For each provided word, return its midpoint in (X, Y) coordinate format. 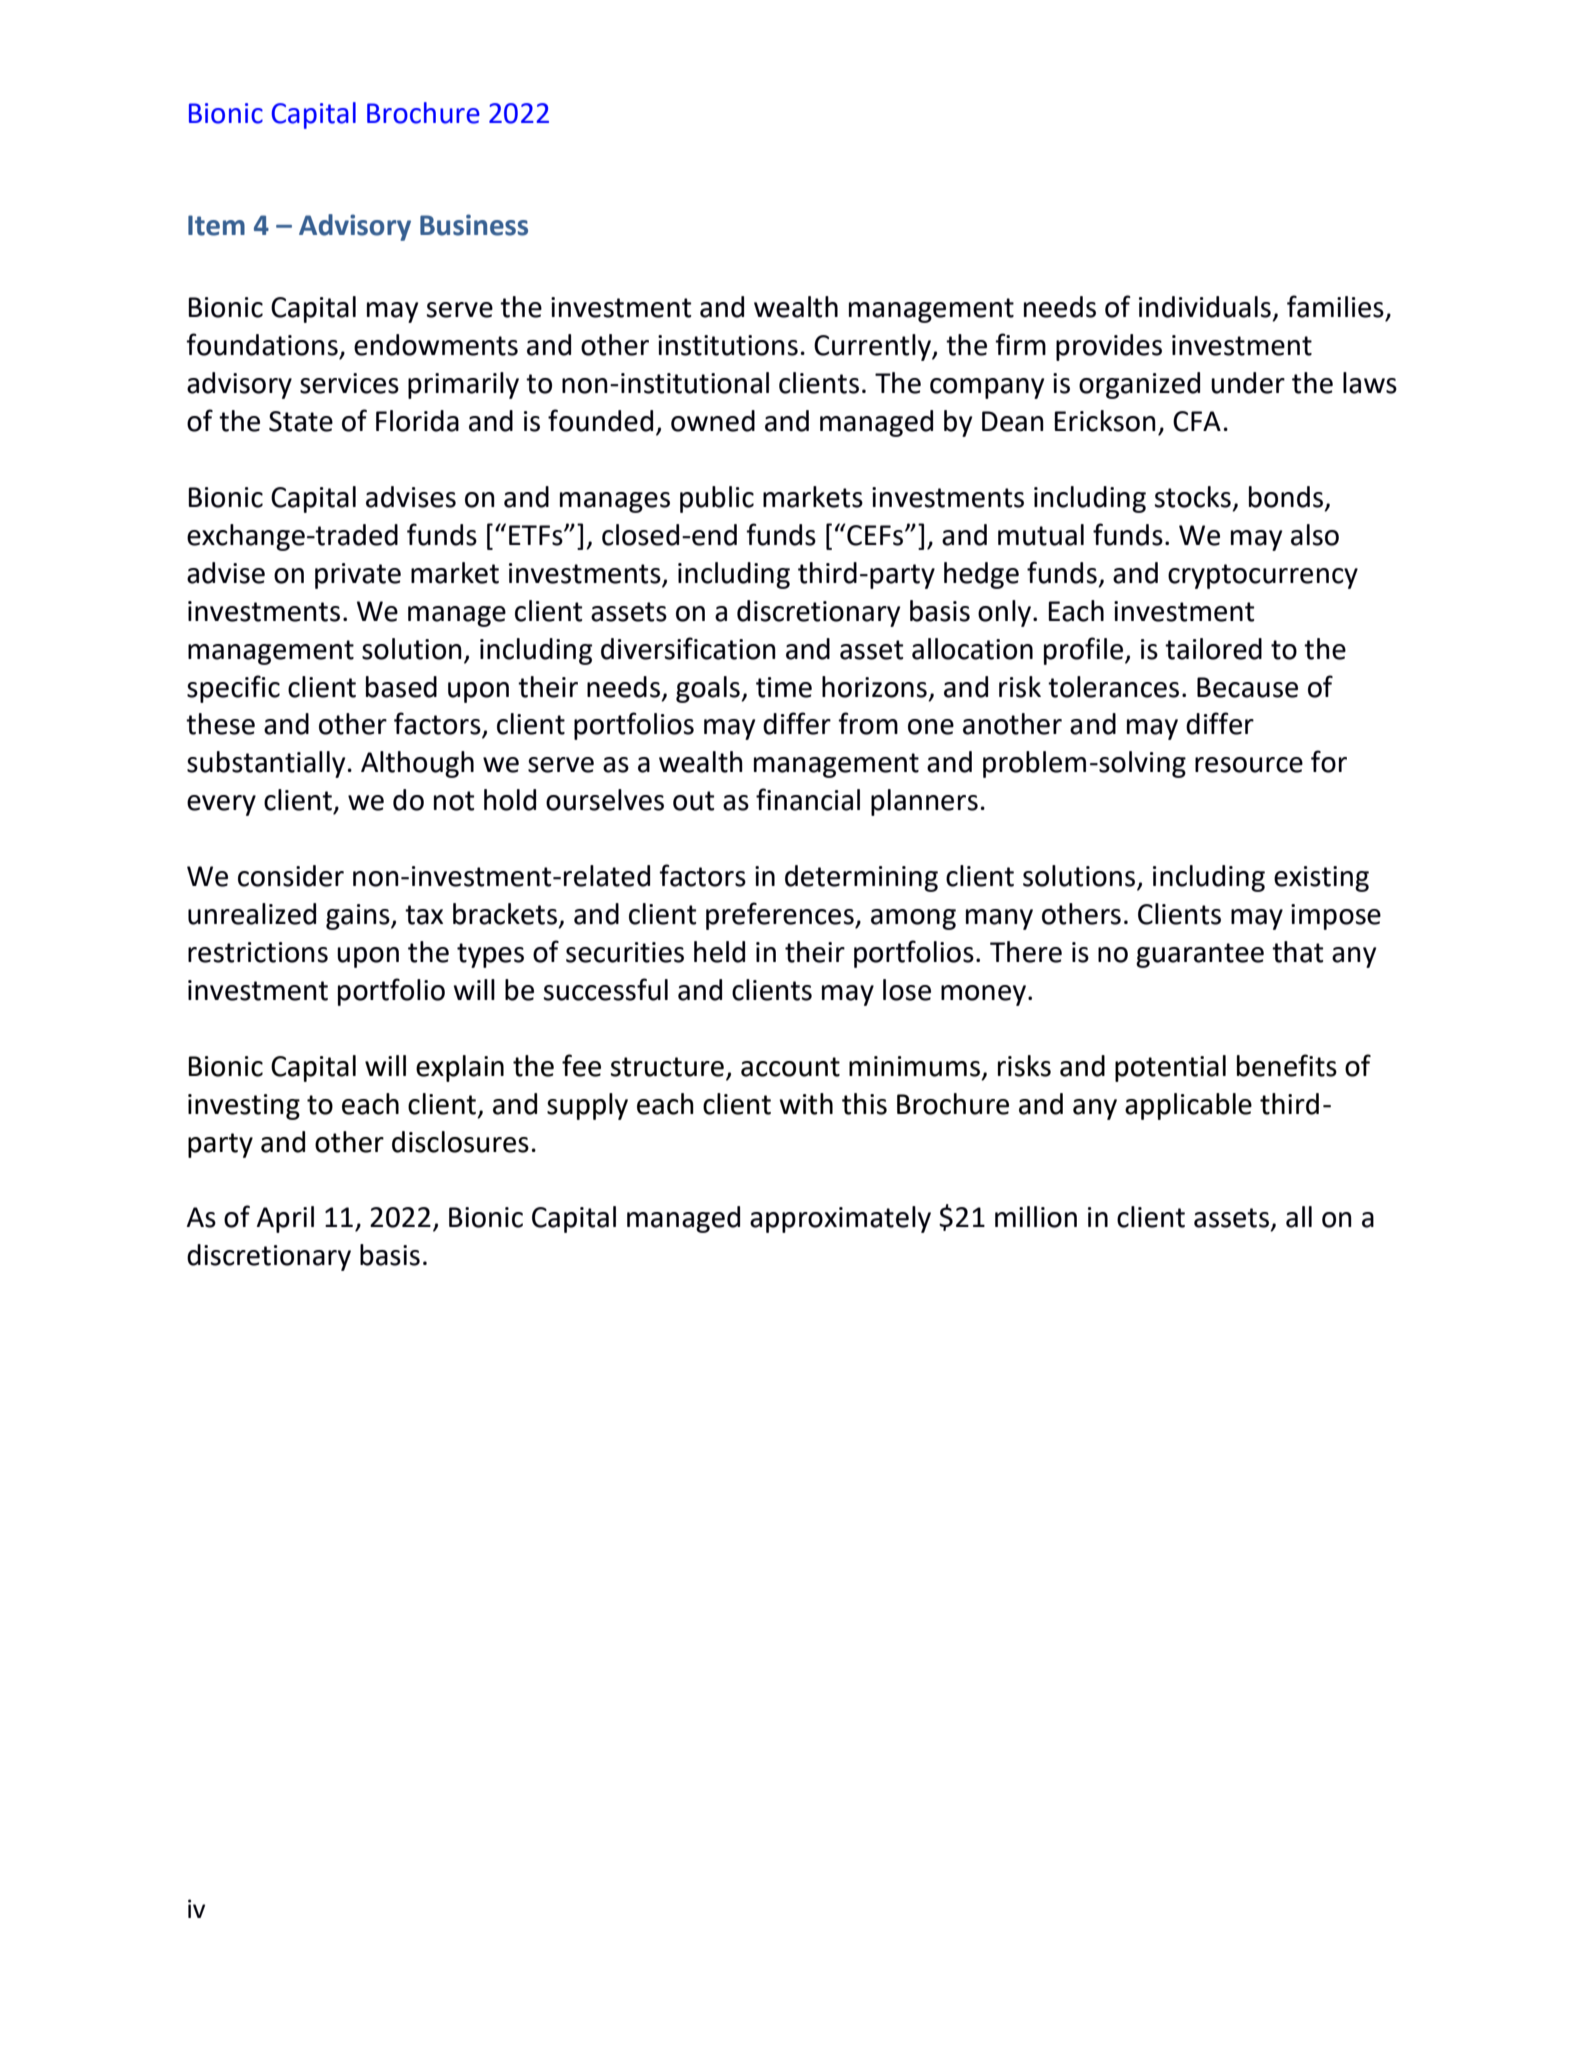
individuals (1205, 307)
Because (1247, 687)
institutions (728, 345)
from (868, 723)
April (285, 1219)
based (401, 687)
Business (474, 225)
